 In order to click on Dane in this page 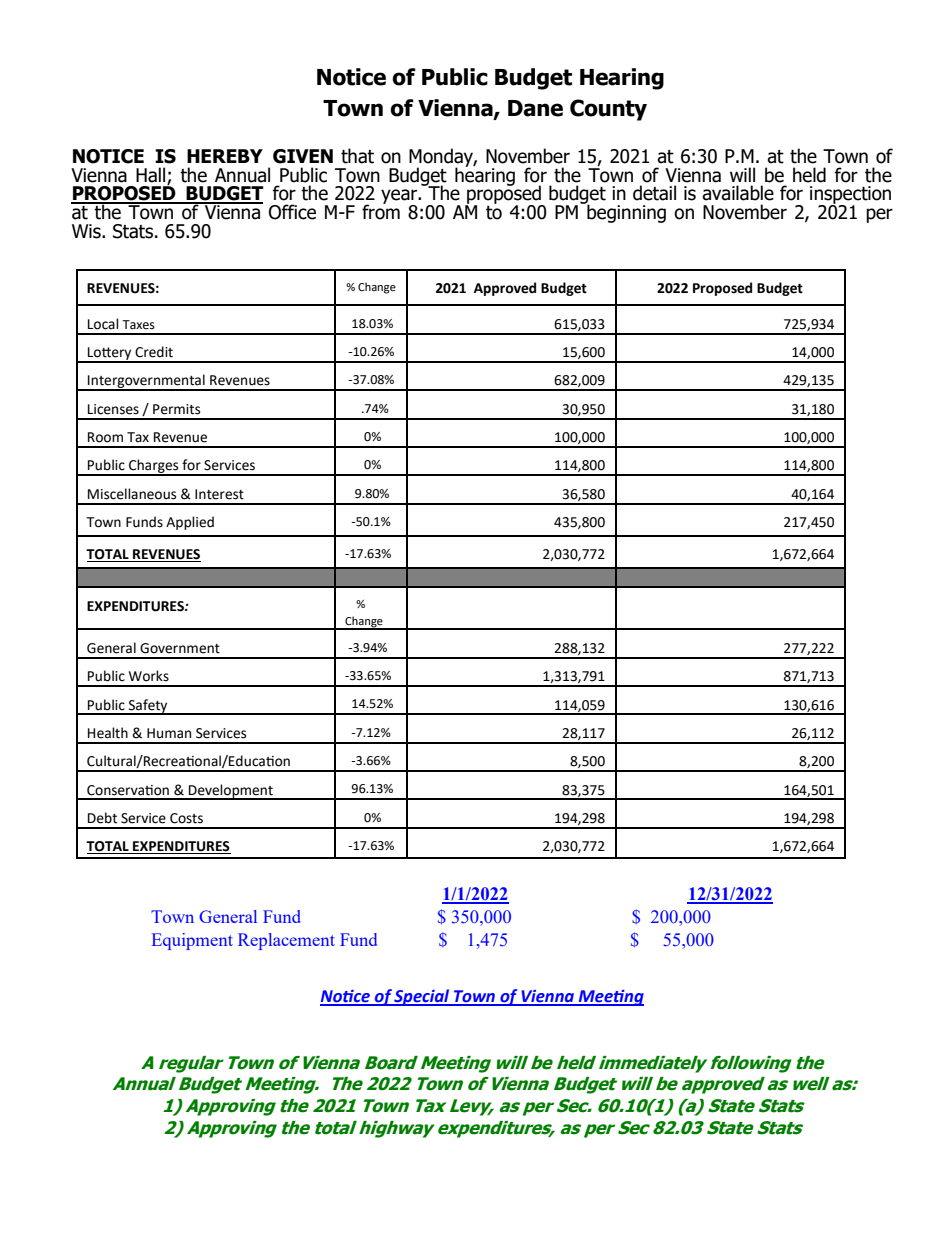, I will do `click(535, 108)`.
